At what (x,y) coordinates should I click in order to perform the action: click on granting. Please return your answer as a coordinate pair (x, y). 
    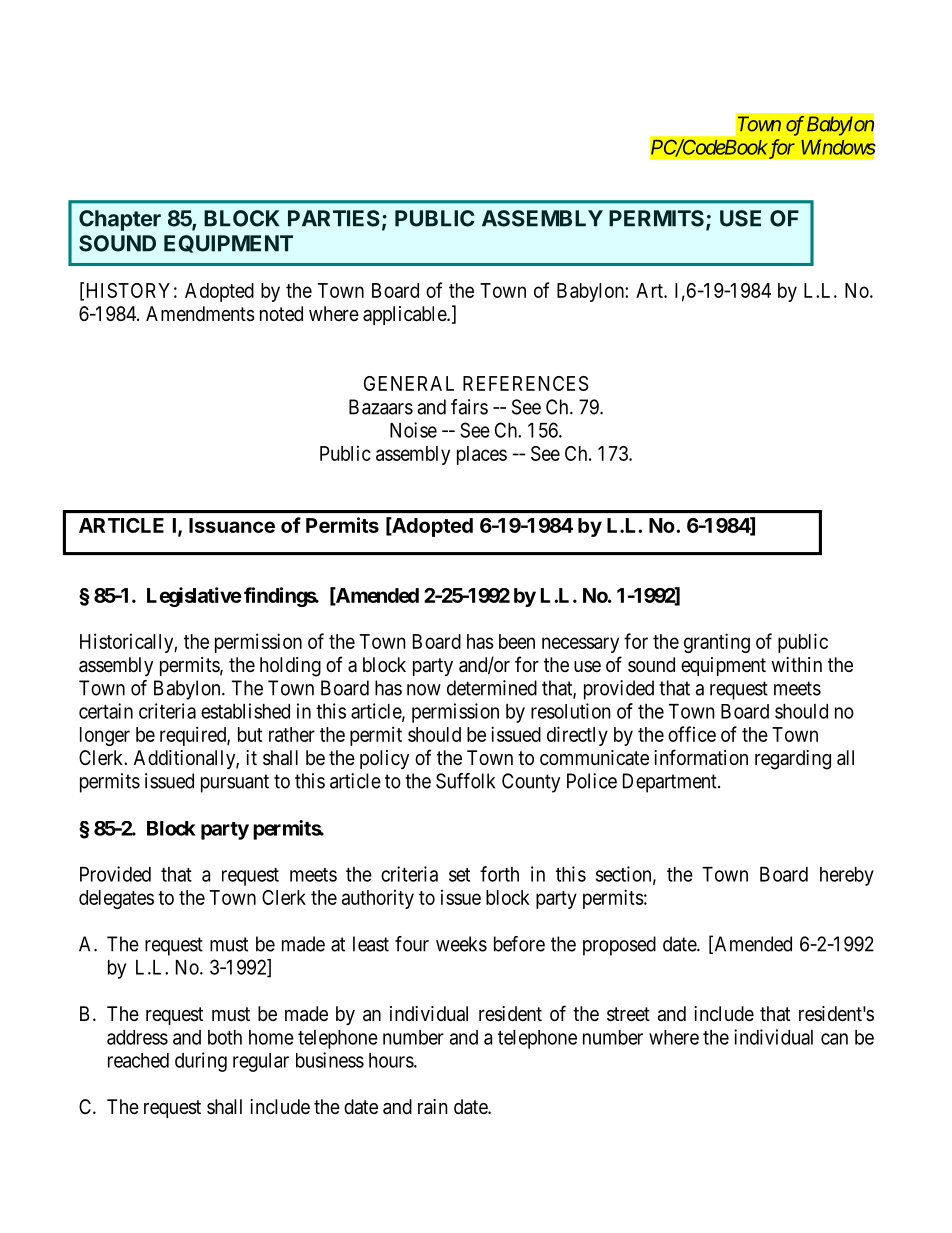
    Looking at the image, I should click on (717, 643).
